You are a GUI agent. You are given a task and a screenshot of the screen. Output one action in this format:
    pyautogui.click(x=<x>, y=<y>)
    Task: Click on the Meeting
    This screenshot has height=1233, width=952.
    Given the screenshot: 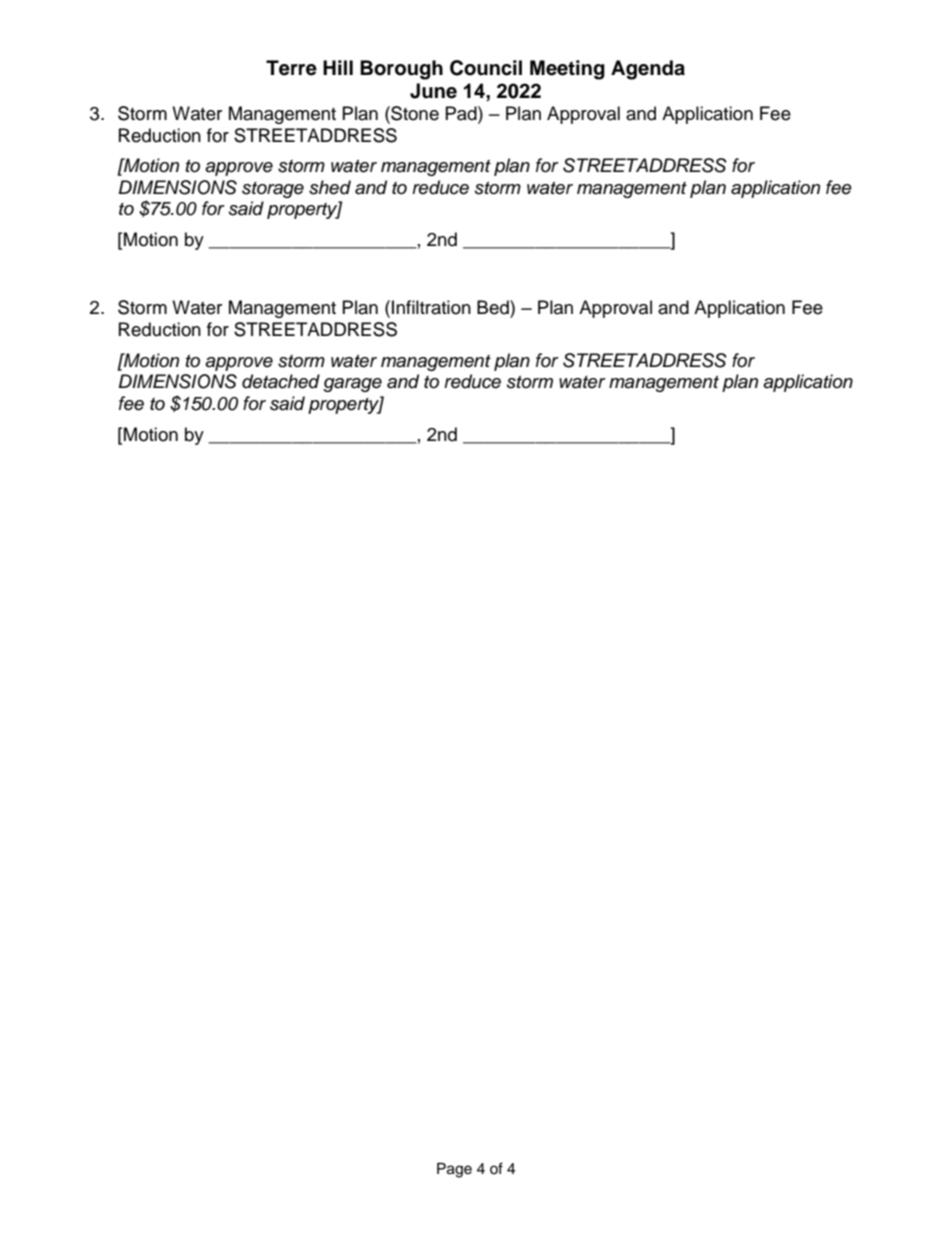 What is the action you would take?
    pyautogui.click(x=567, y=70)
